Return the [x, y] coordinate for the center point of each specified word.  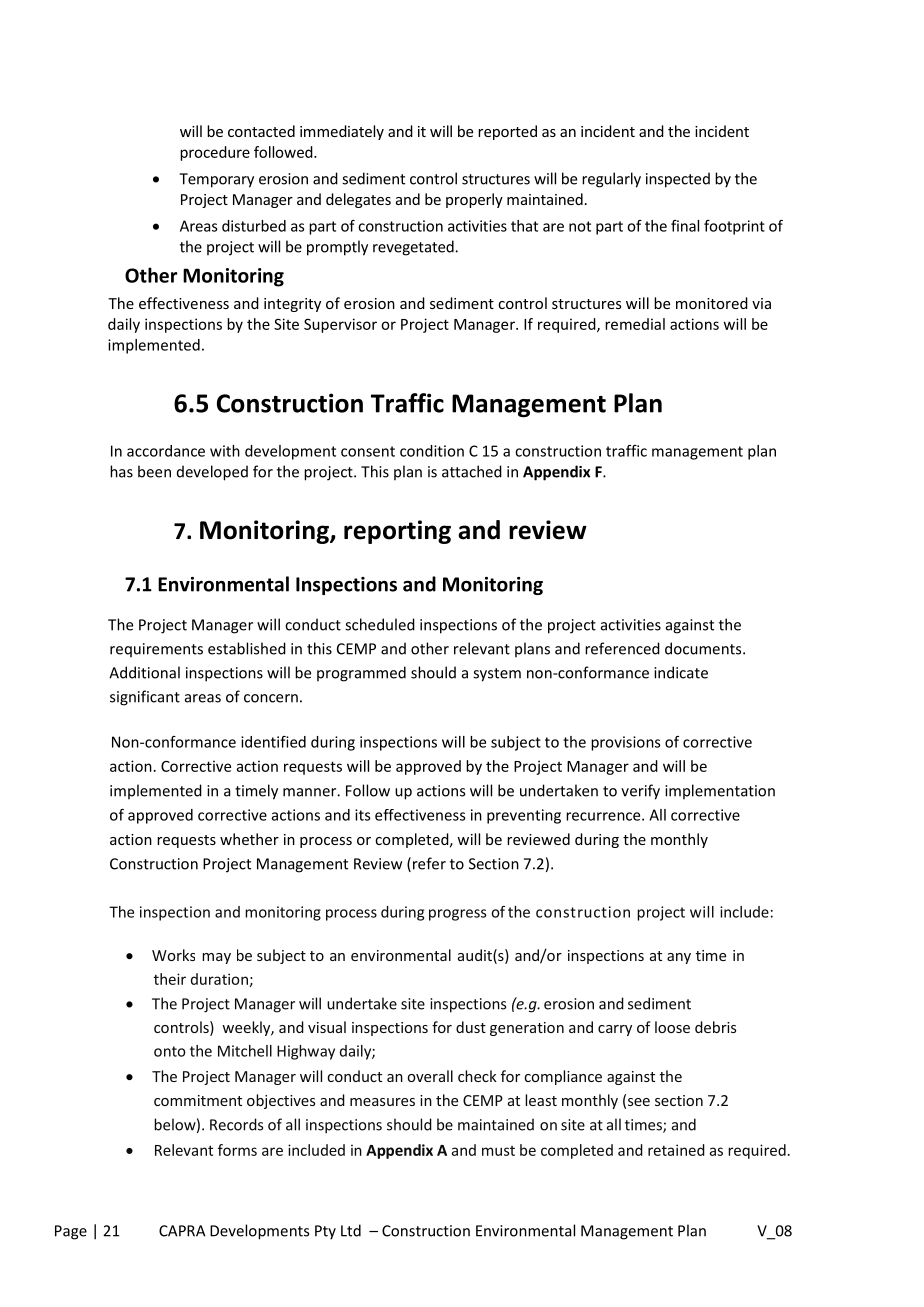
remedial [635, 324]
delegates [358, 200]
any [679, 958]
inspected [678, 180]
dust [471, 1027]
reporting [397, 532]
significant [145, 698]
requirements [156, 650]
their [170, 979]
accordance [166, 451]
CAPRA [182, 1231]
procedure [215, 153]
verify [640, 792]
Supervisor [340, 325]
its [362, 815]
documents [704, 648]
